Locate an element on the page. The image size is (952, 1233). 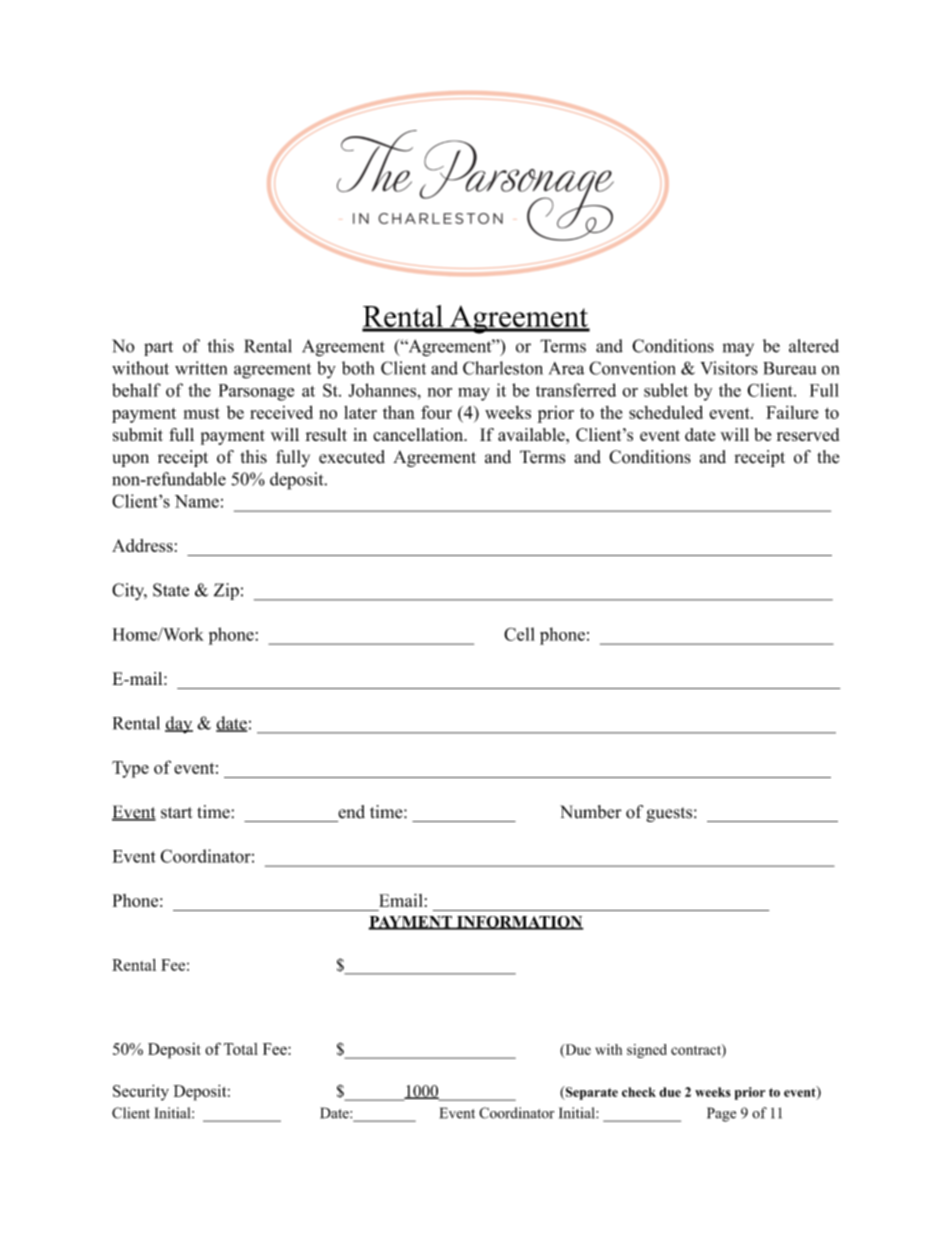
Page is located at coordinates (721, 1114).
